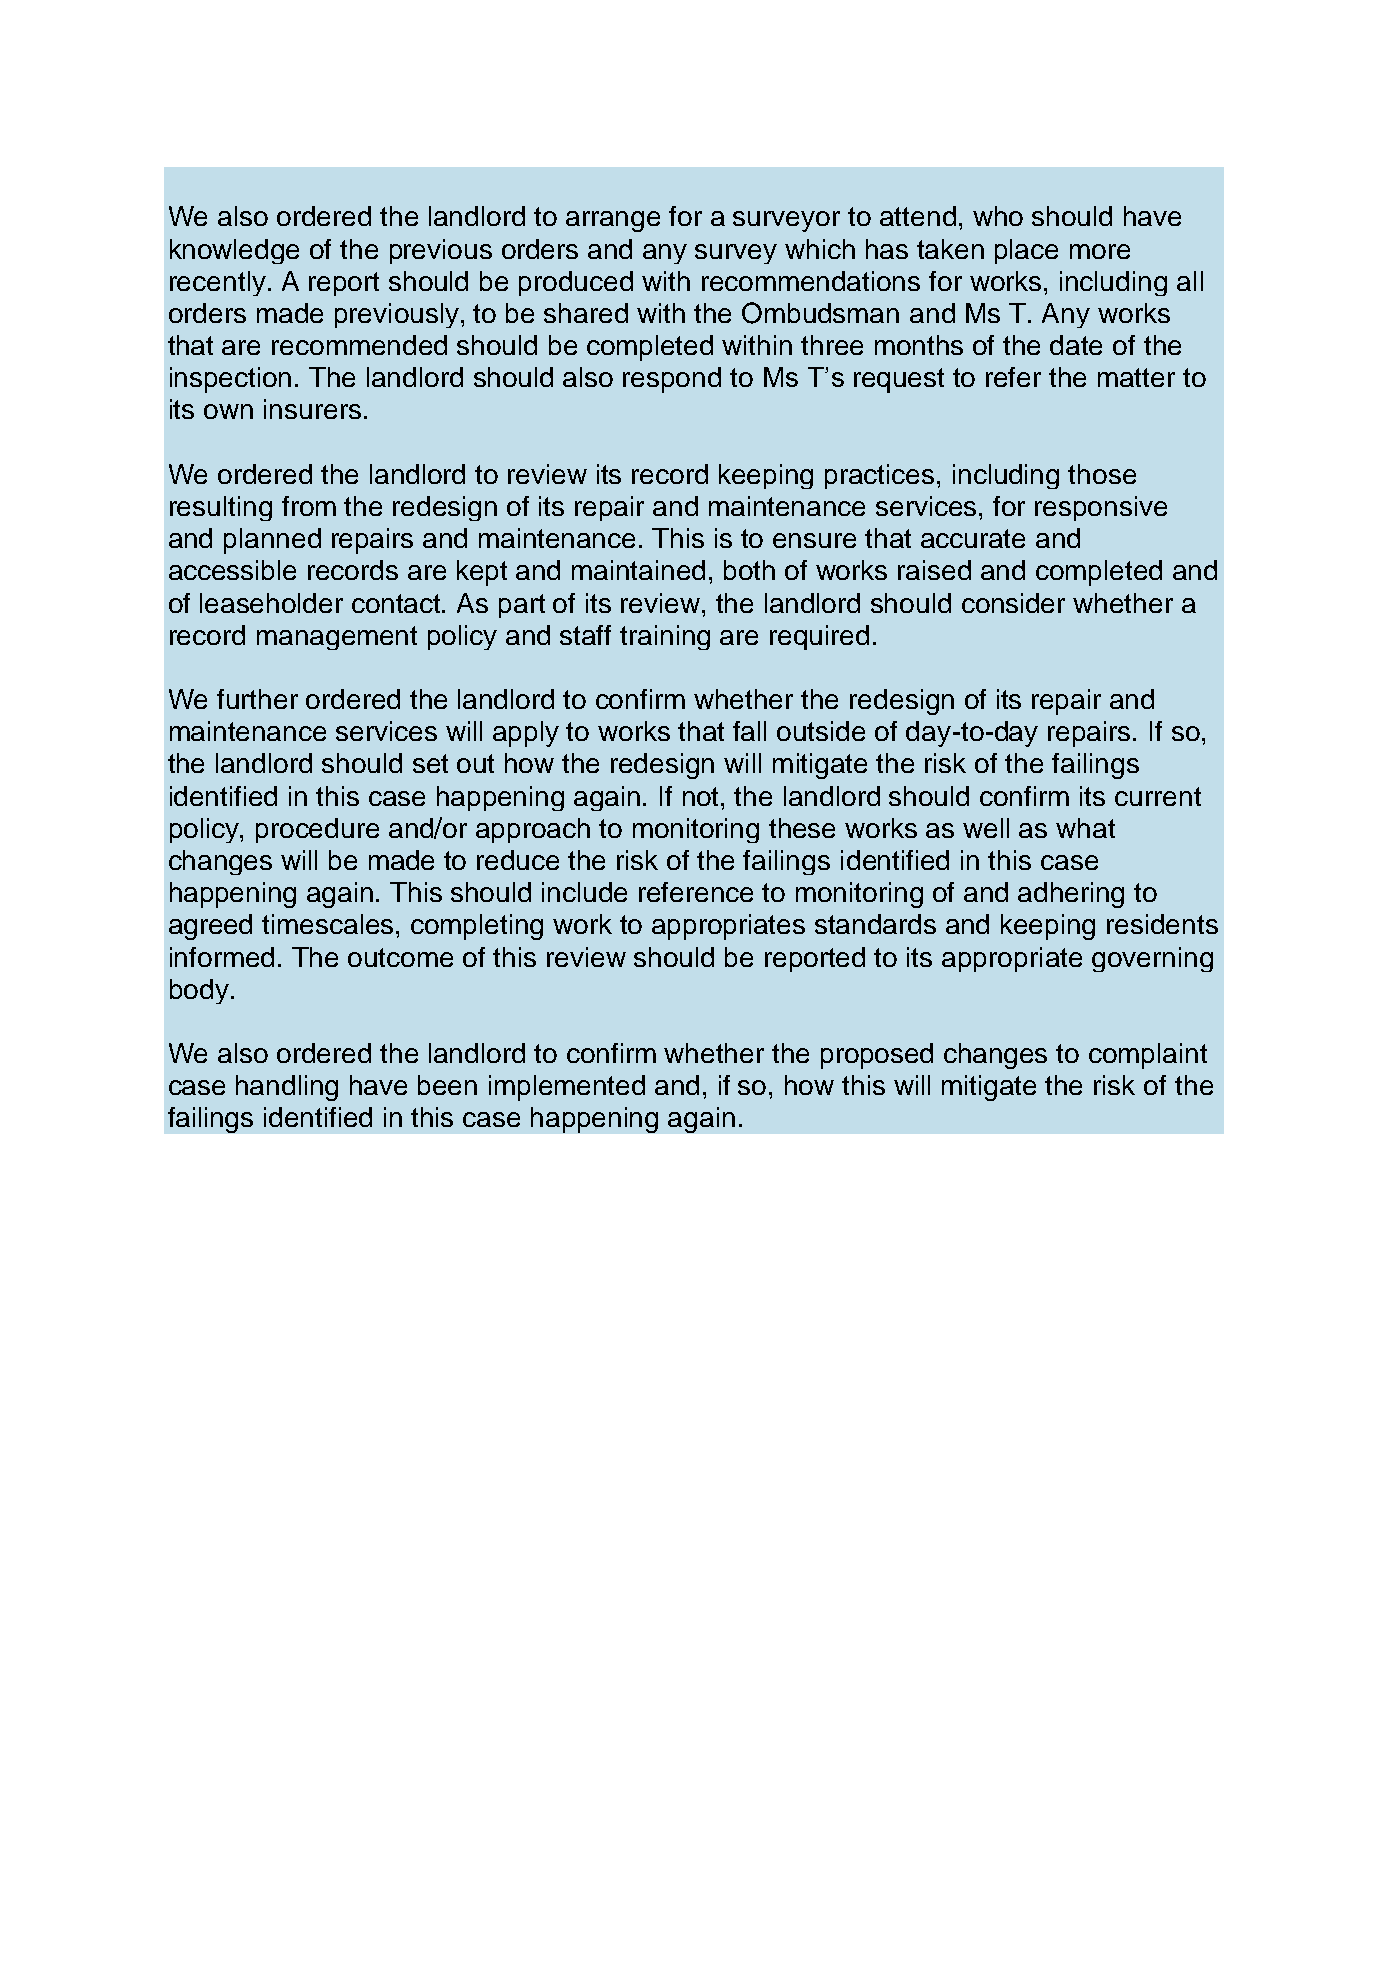  I want to click on knowledge, so click(234, 251).
